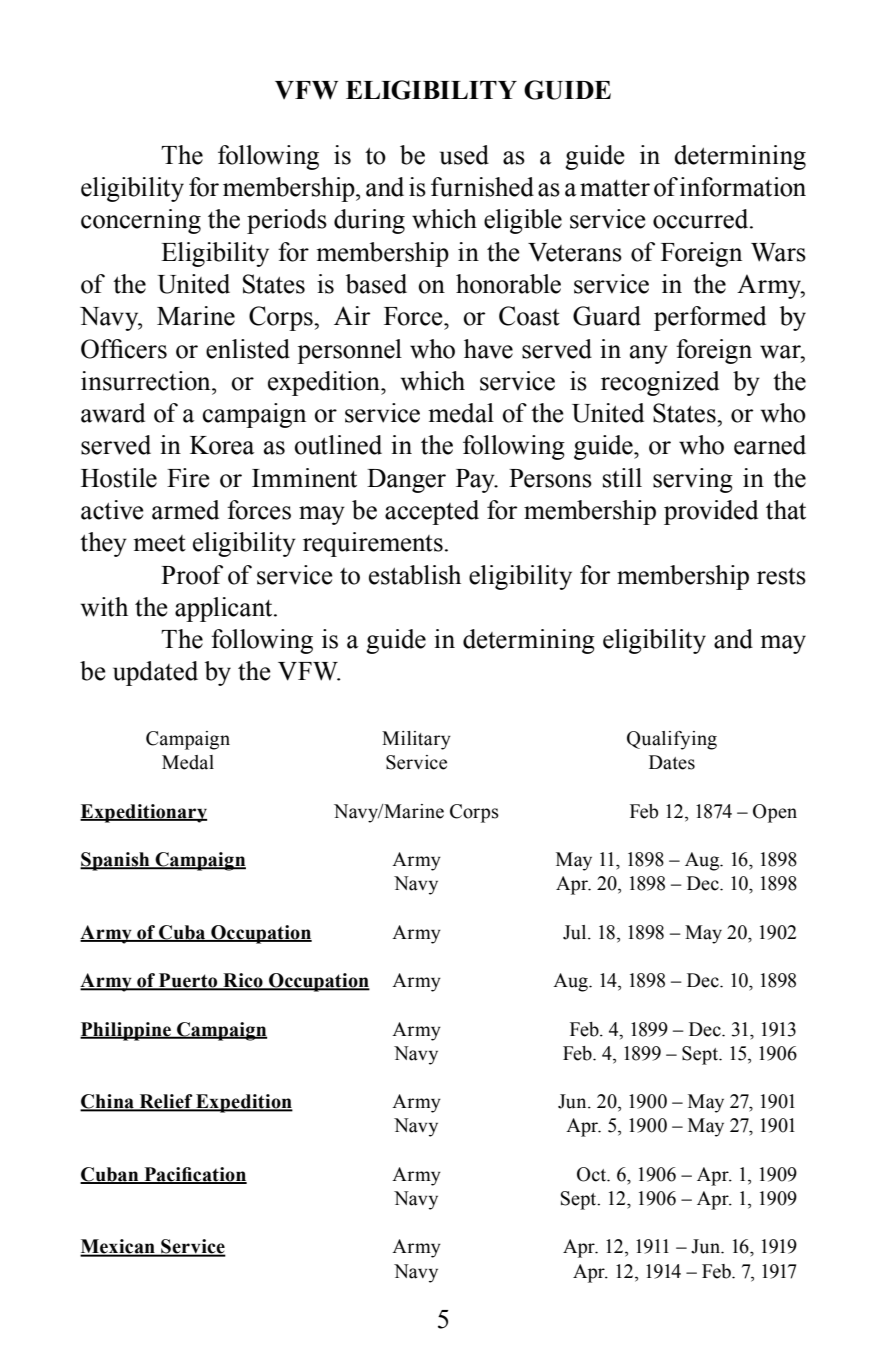  What do you see at coordinates (482, 187) in the page?
I see `furnished` at bounding box center [482, 187].
